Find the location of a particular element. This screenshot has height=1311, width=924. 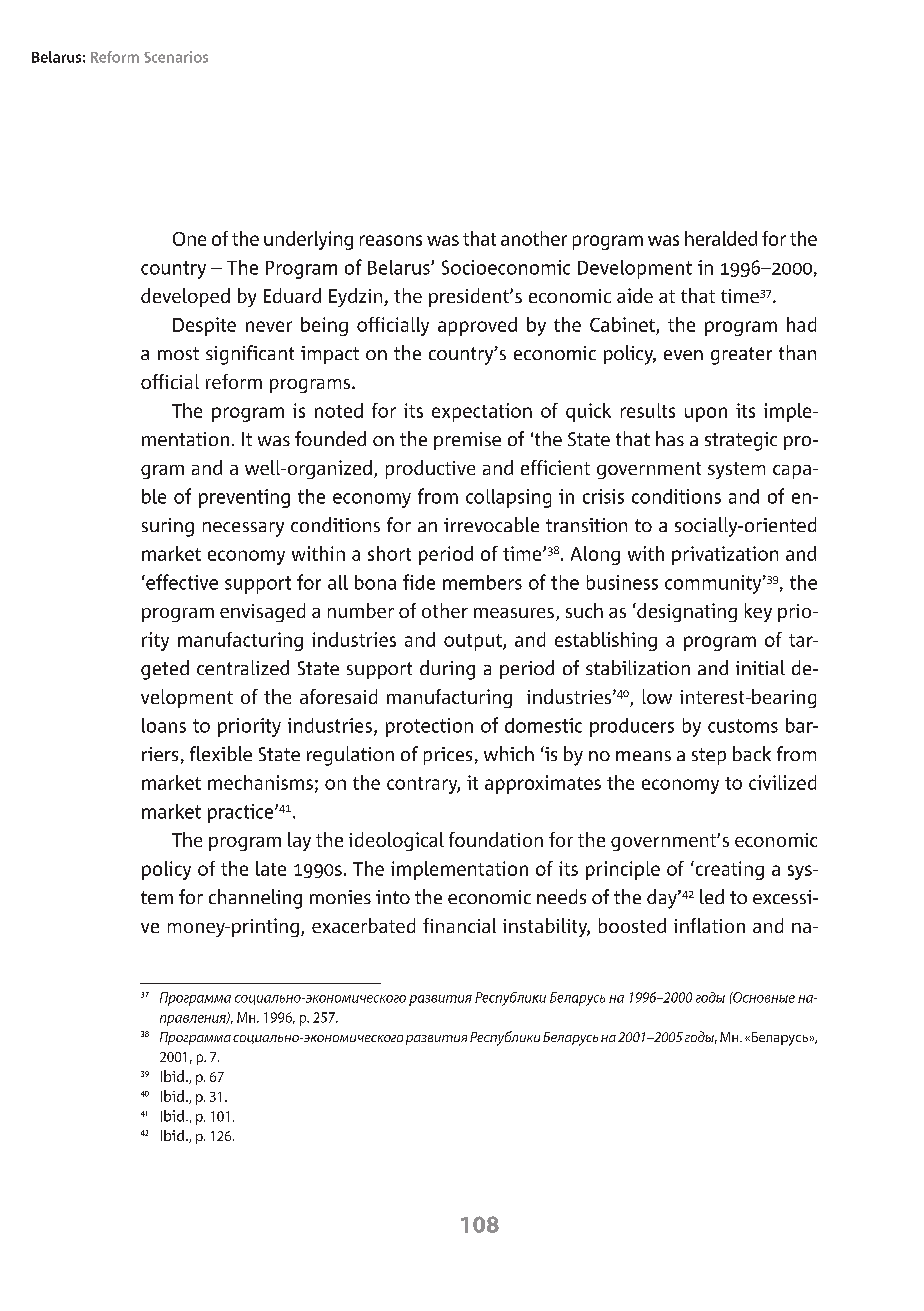

approved is located at coordinates (477, 326).
